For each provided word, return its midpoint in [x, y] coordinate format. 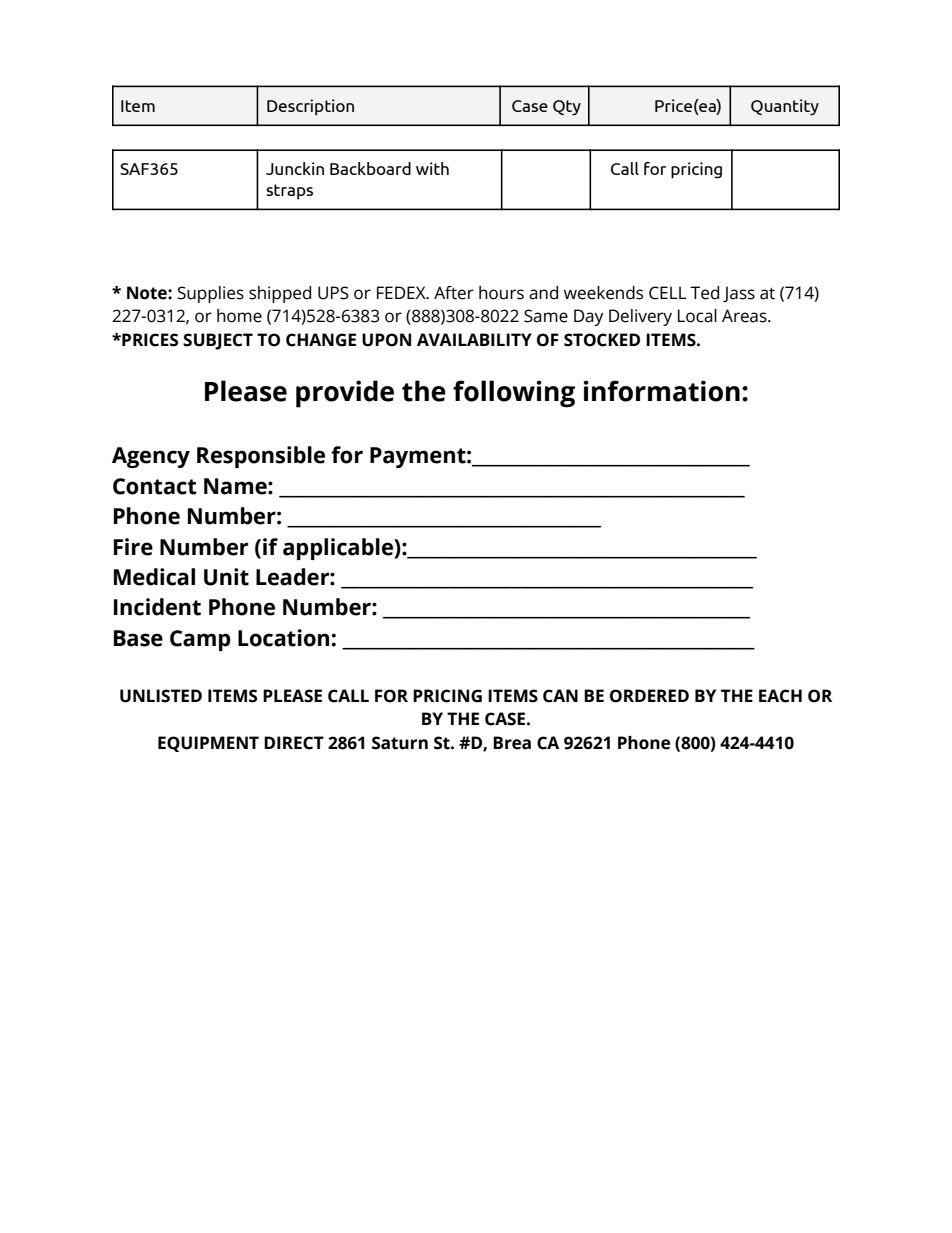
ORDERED [649, 696]
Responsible [261, 457]
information [661, 391]
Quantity [785, 107]
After [454, 293]
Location [283, 638]
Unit [226, 577]
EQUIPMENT [208, 744]
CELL [668, 293]
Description [310, 107]
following [514, 394]
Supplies [211, 294]
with [432, 168]
